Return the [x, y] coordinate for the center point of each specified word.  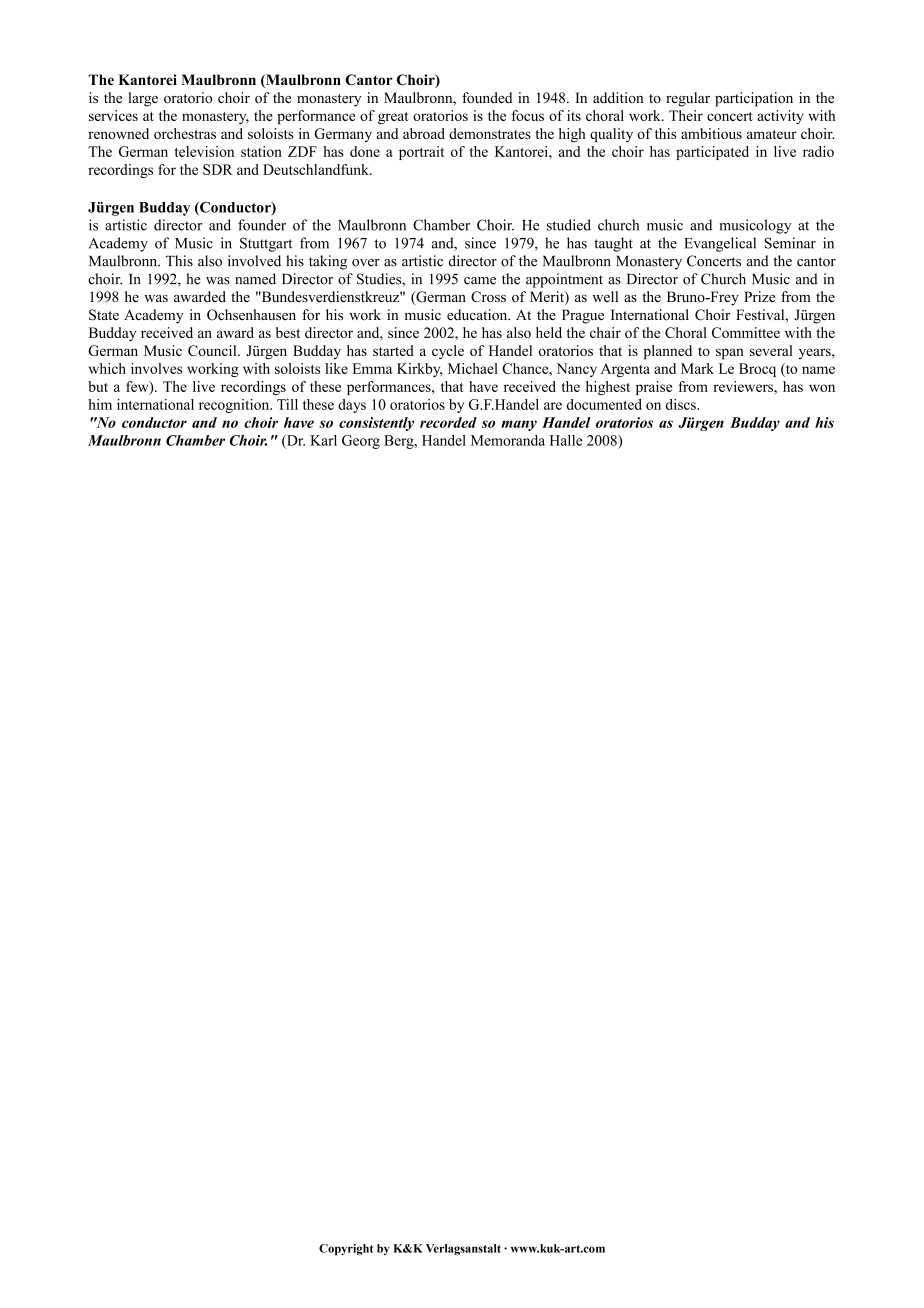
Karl [323, 440]
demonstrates [490, 133]
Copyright [346, 1250]
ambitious [711, 133]
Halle [566, 440]
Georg [361, 442]
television [204, 151]
